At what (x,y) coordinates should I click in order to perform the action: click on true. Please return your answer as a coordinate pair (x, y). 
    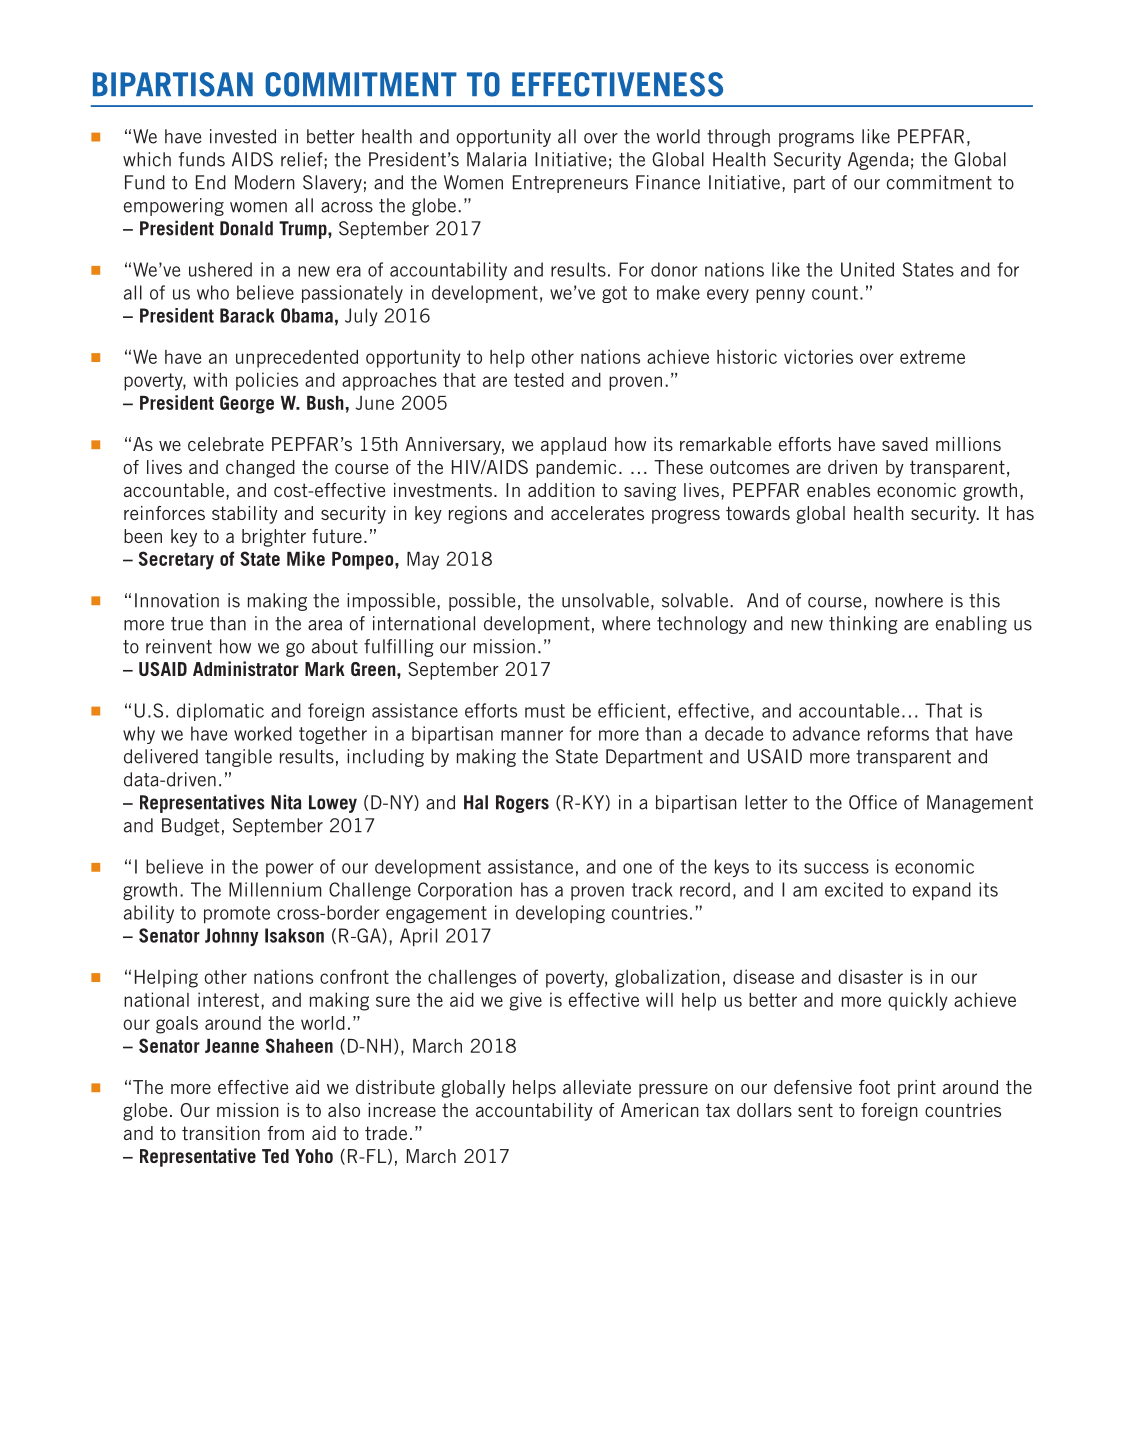
    Looking at the image, I should click on (187, 624).
